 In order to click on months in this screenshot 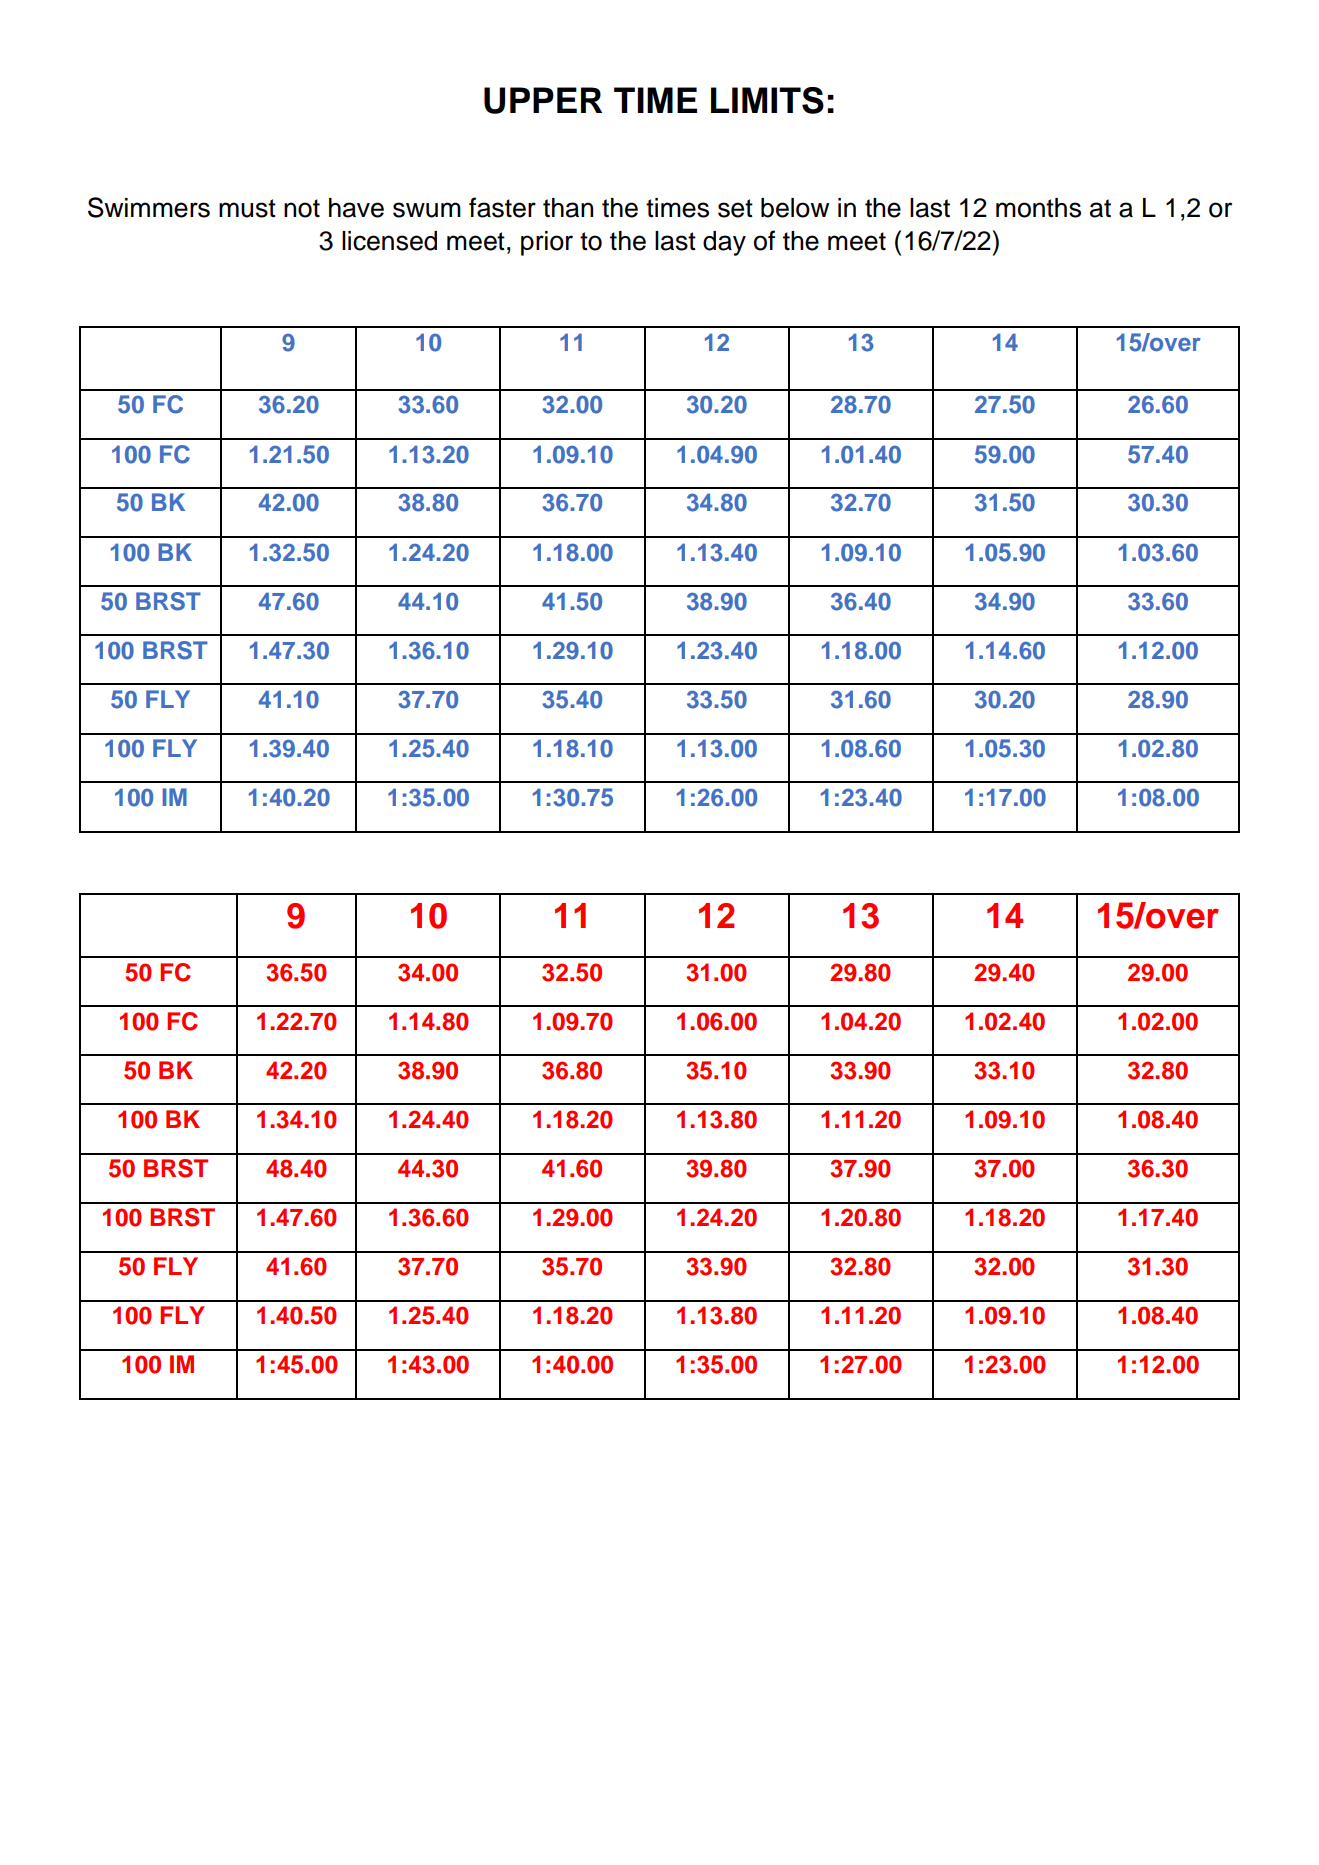, I will do `click(1038, 208)`.
